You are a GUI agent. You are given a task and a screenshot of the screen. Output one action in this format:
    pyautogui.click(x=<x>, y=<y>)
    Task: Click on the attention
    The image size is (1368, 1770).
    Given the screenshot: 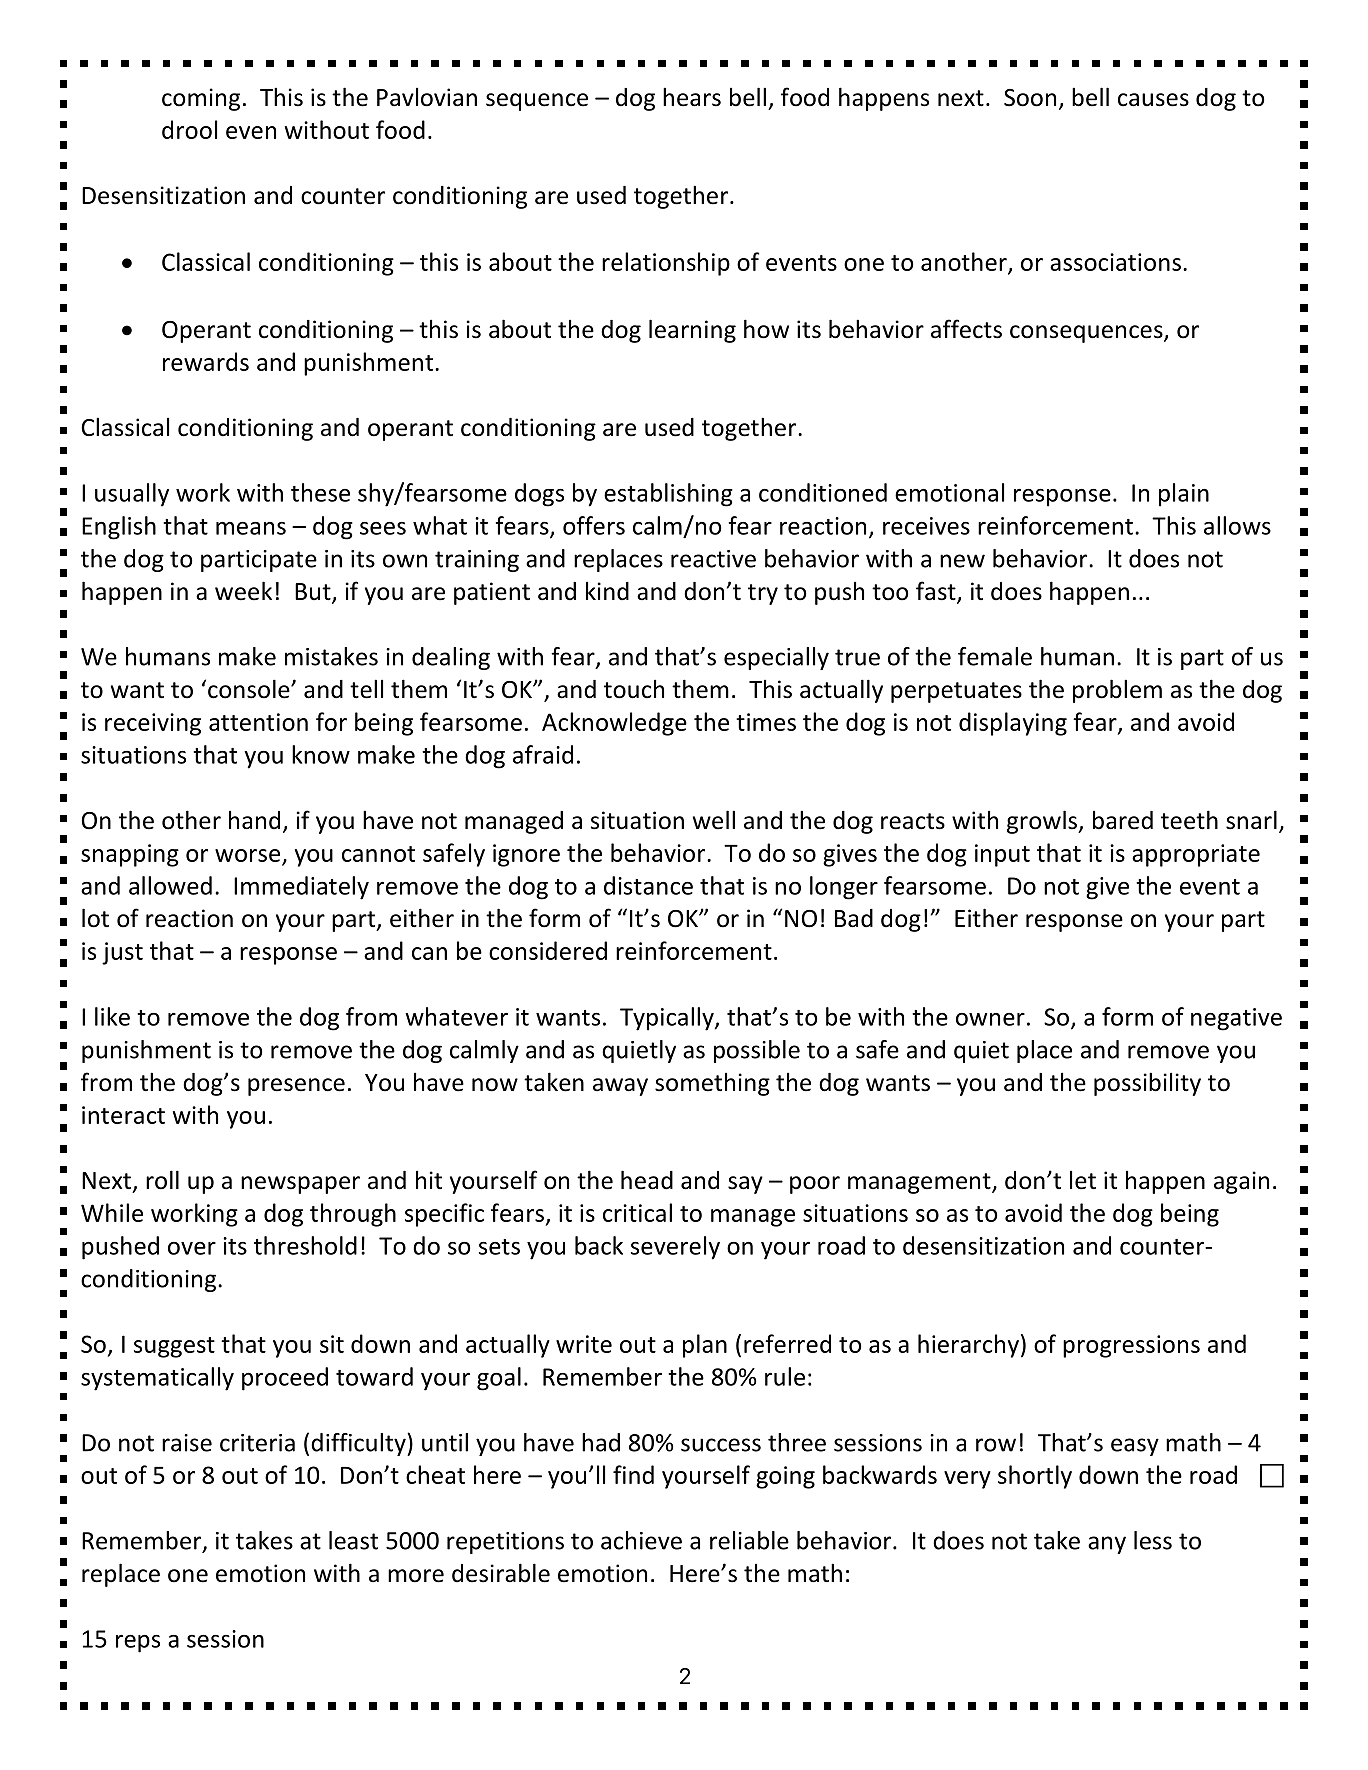 What is the action you would take?
    pyautogui.click(x=258, y=722)
